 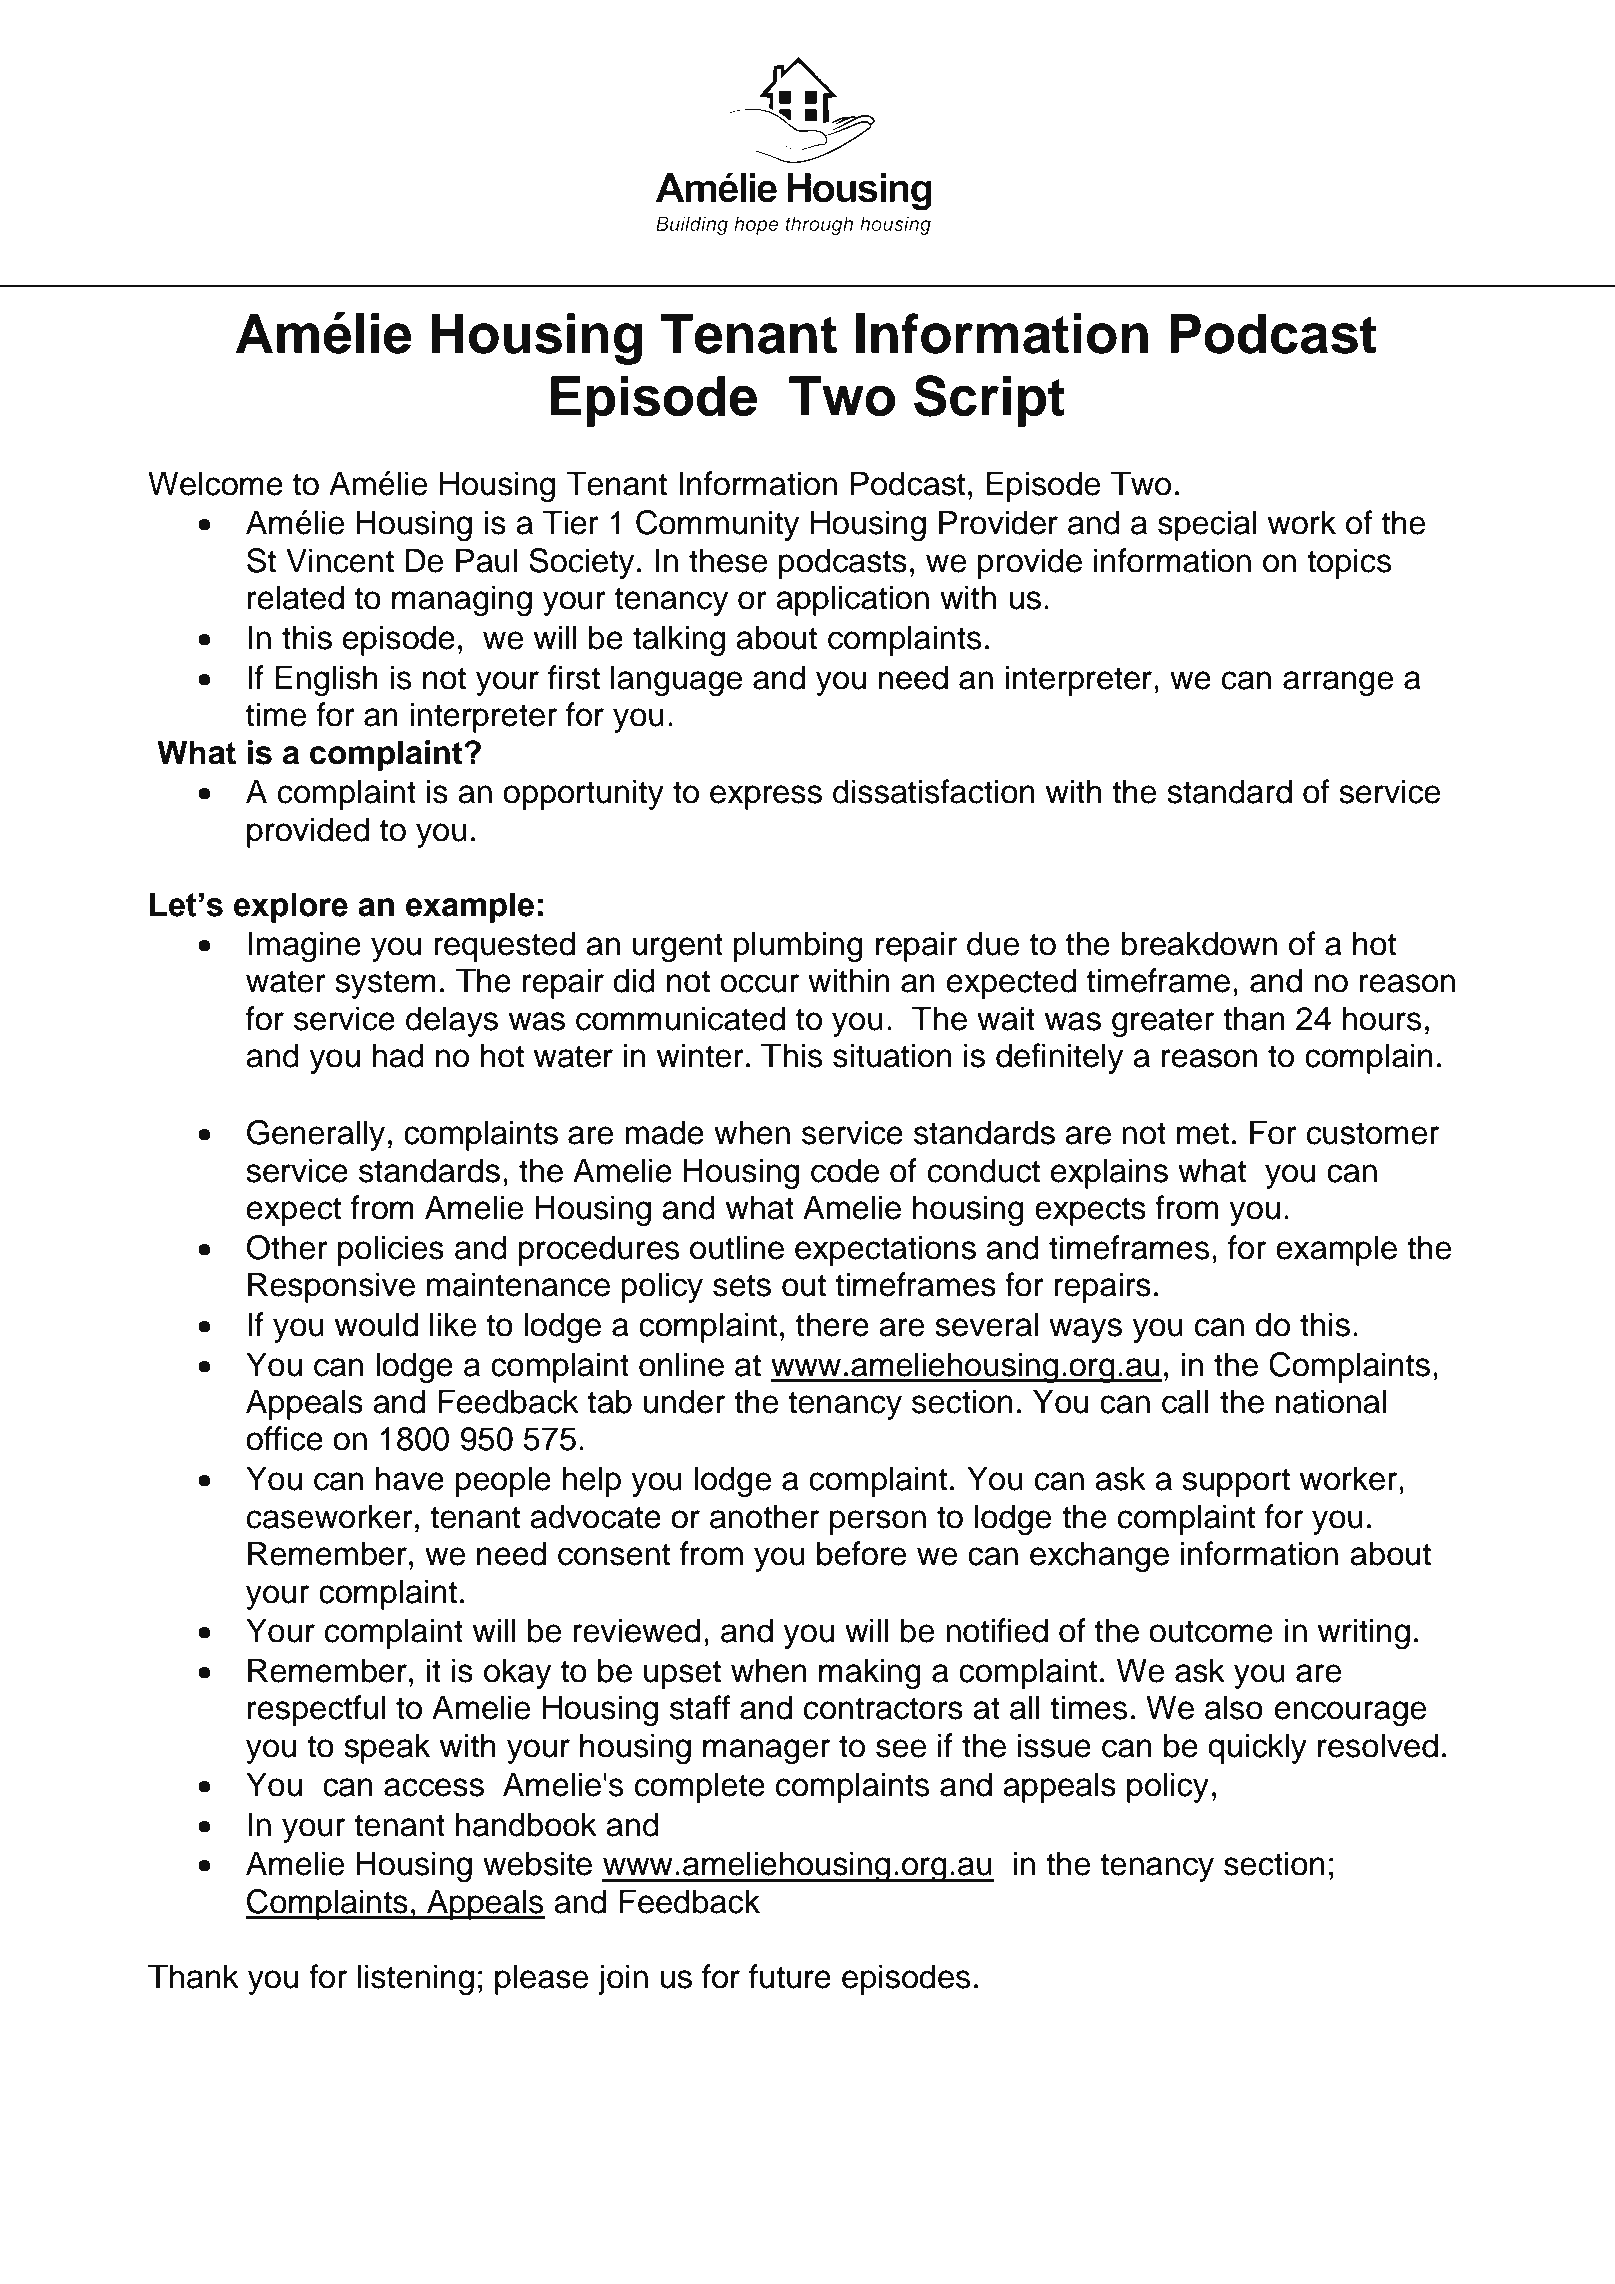 What do you see at coordinates (304, 946) in the document?
I see `Imagine` at bounding box center [304, 946].
